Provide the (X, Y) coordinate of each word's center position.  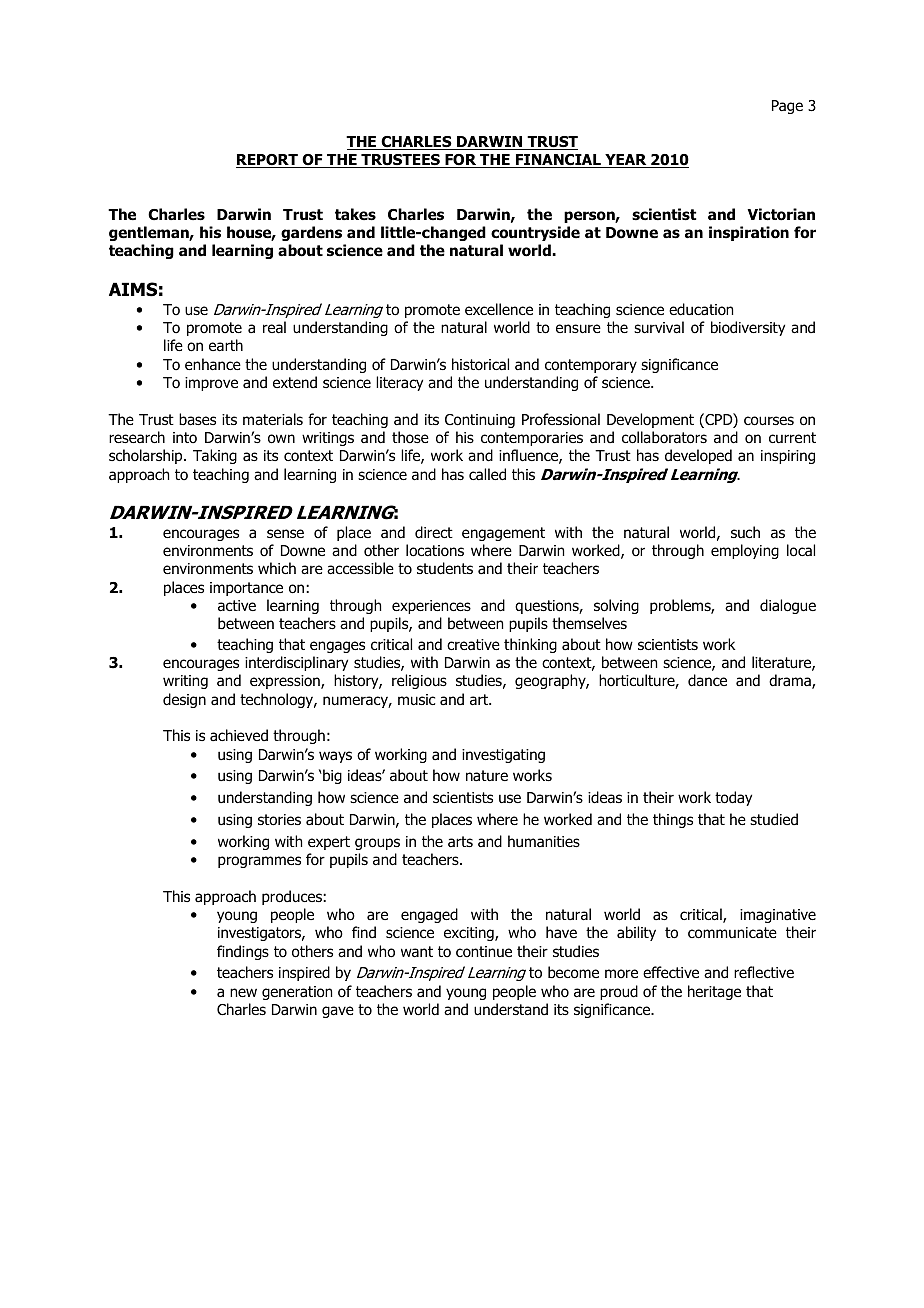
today (733, 798)
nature (487, 775)
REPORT (268, 161)
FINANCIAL (558, 161)
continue (484, 952)
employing (745, 551)
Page (787, 107)
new (243, 992)
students (445, 568)
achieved (239, 735)
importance (246, 589)
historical (480, 364)
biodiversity (748, 328)
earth (226, 345)
